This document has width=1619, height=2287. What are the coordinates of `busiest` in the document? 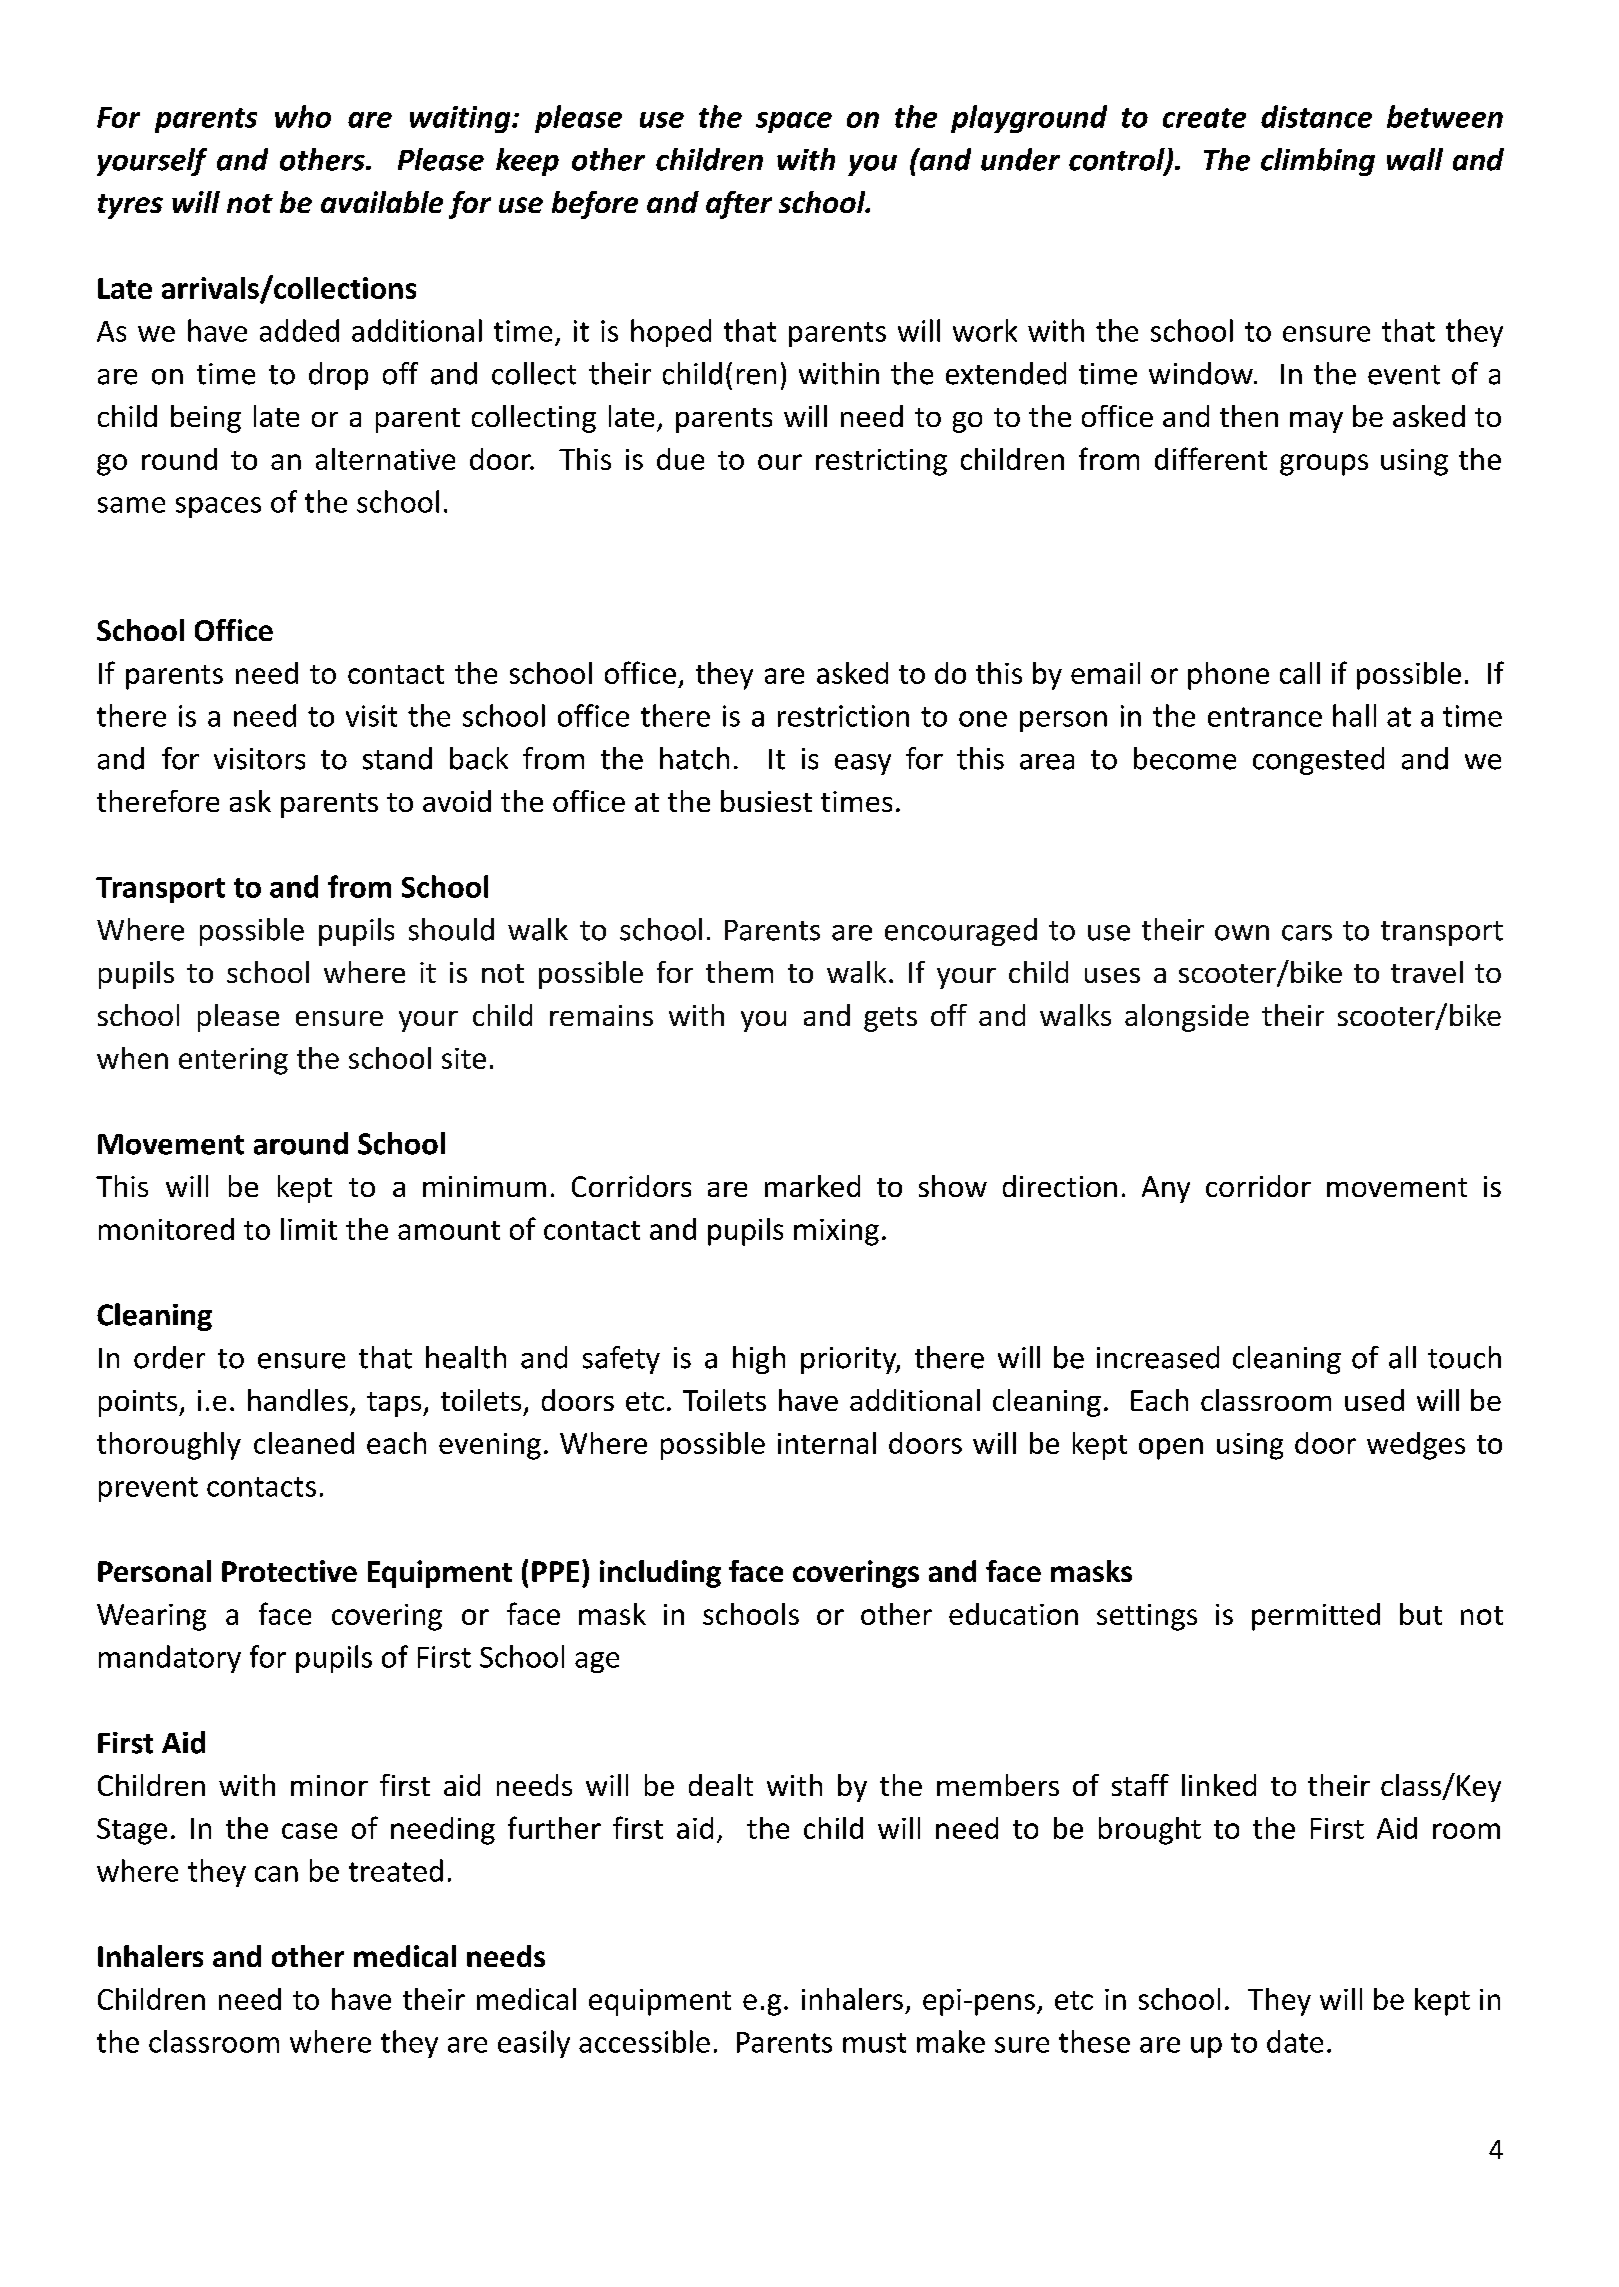 It's located at (766, 801).
